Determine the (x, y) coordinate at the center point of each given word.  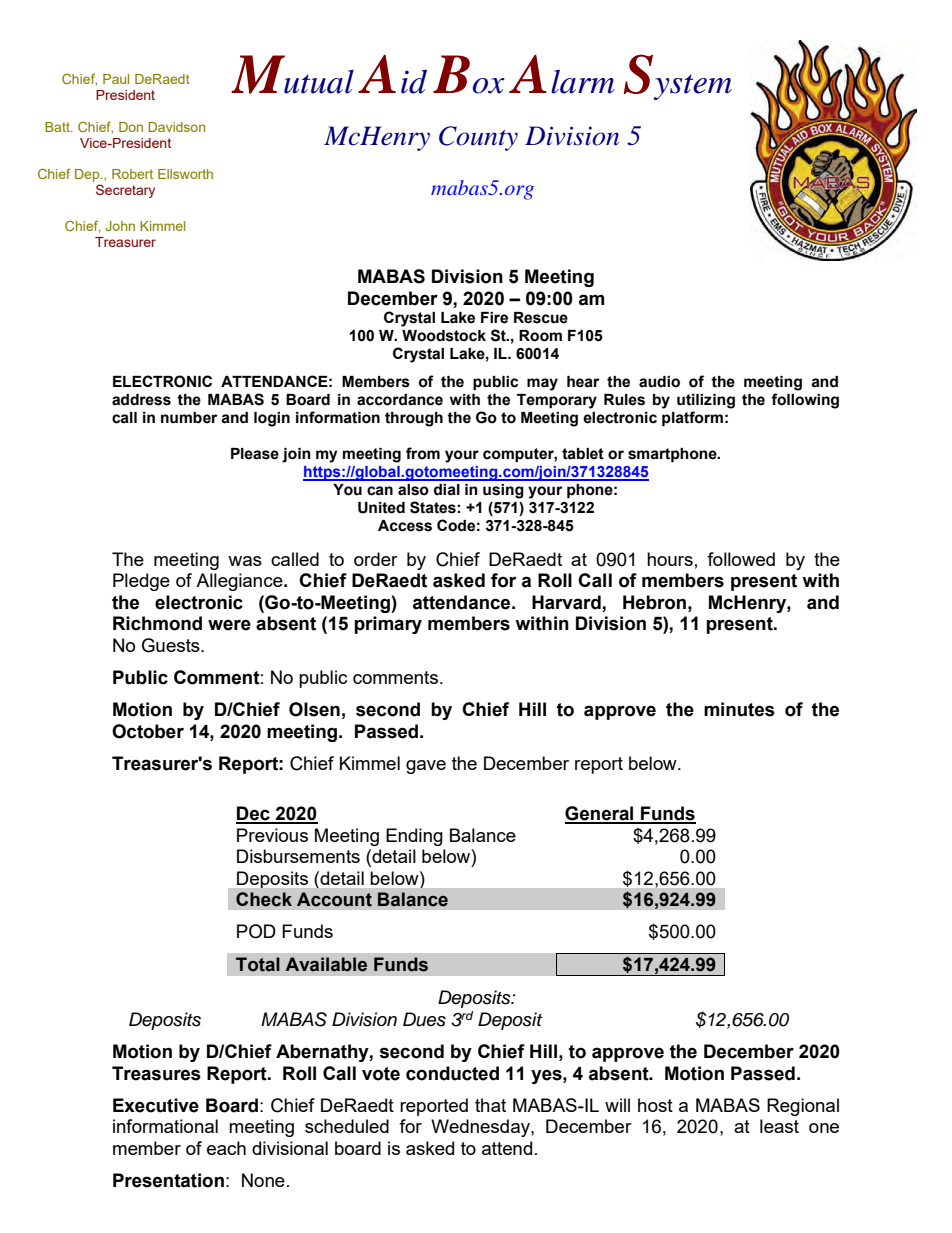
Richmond (157, 623)
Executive (156, 1105)
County (478, 138)
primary (388, 625)
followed (741, 559)
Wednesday (481, 1128)
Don (131, 127)
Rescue (541, 318)
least (779, 1126)
